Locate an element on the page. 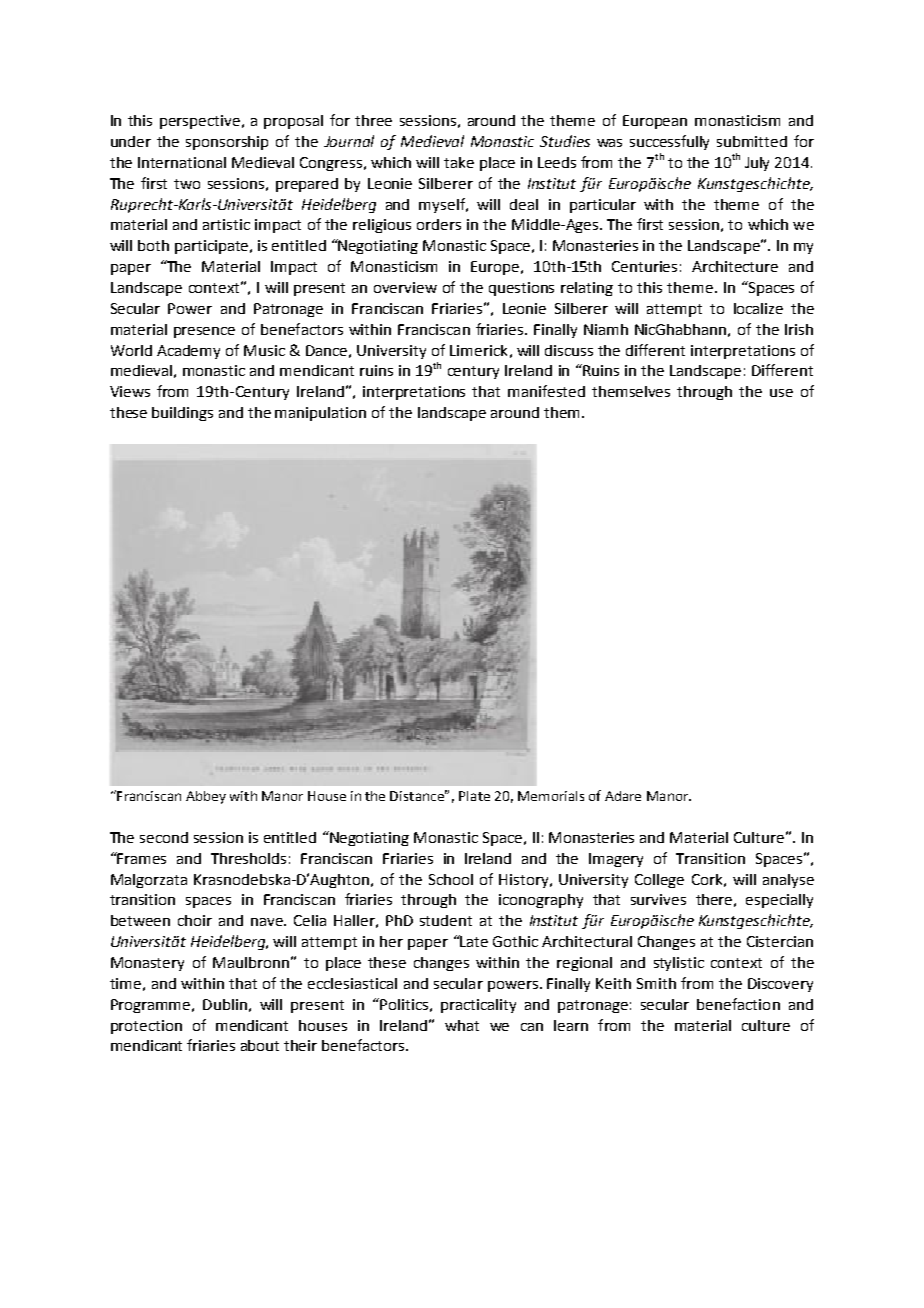  manifested is located at coordinates (546, 391).
